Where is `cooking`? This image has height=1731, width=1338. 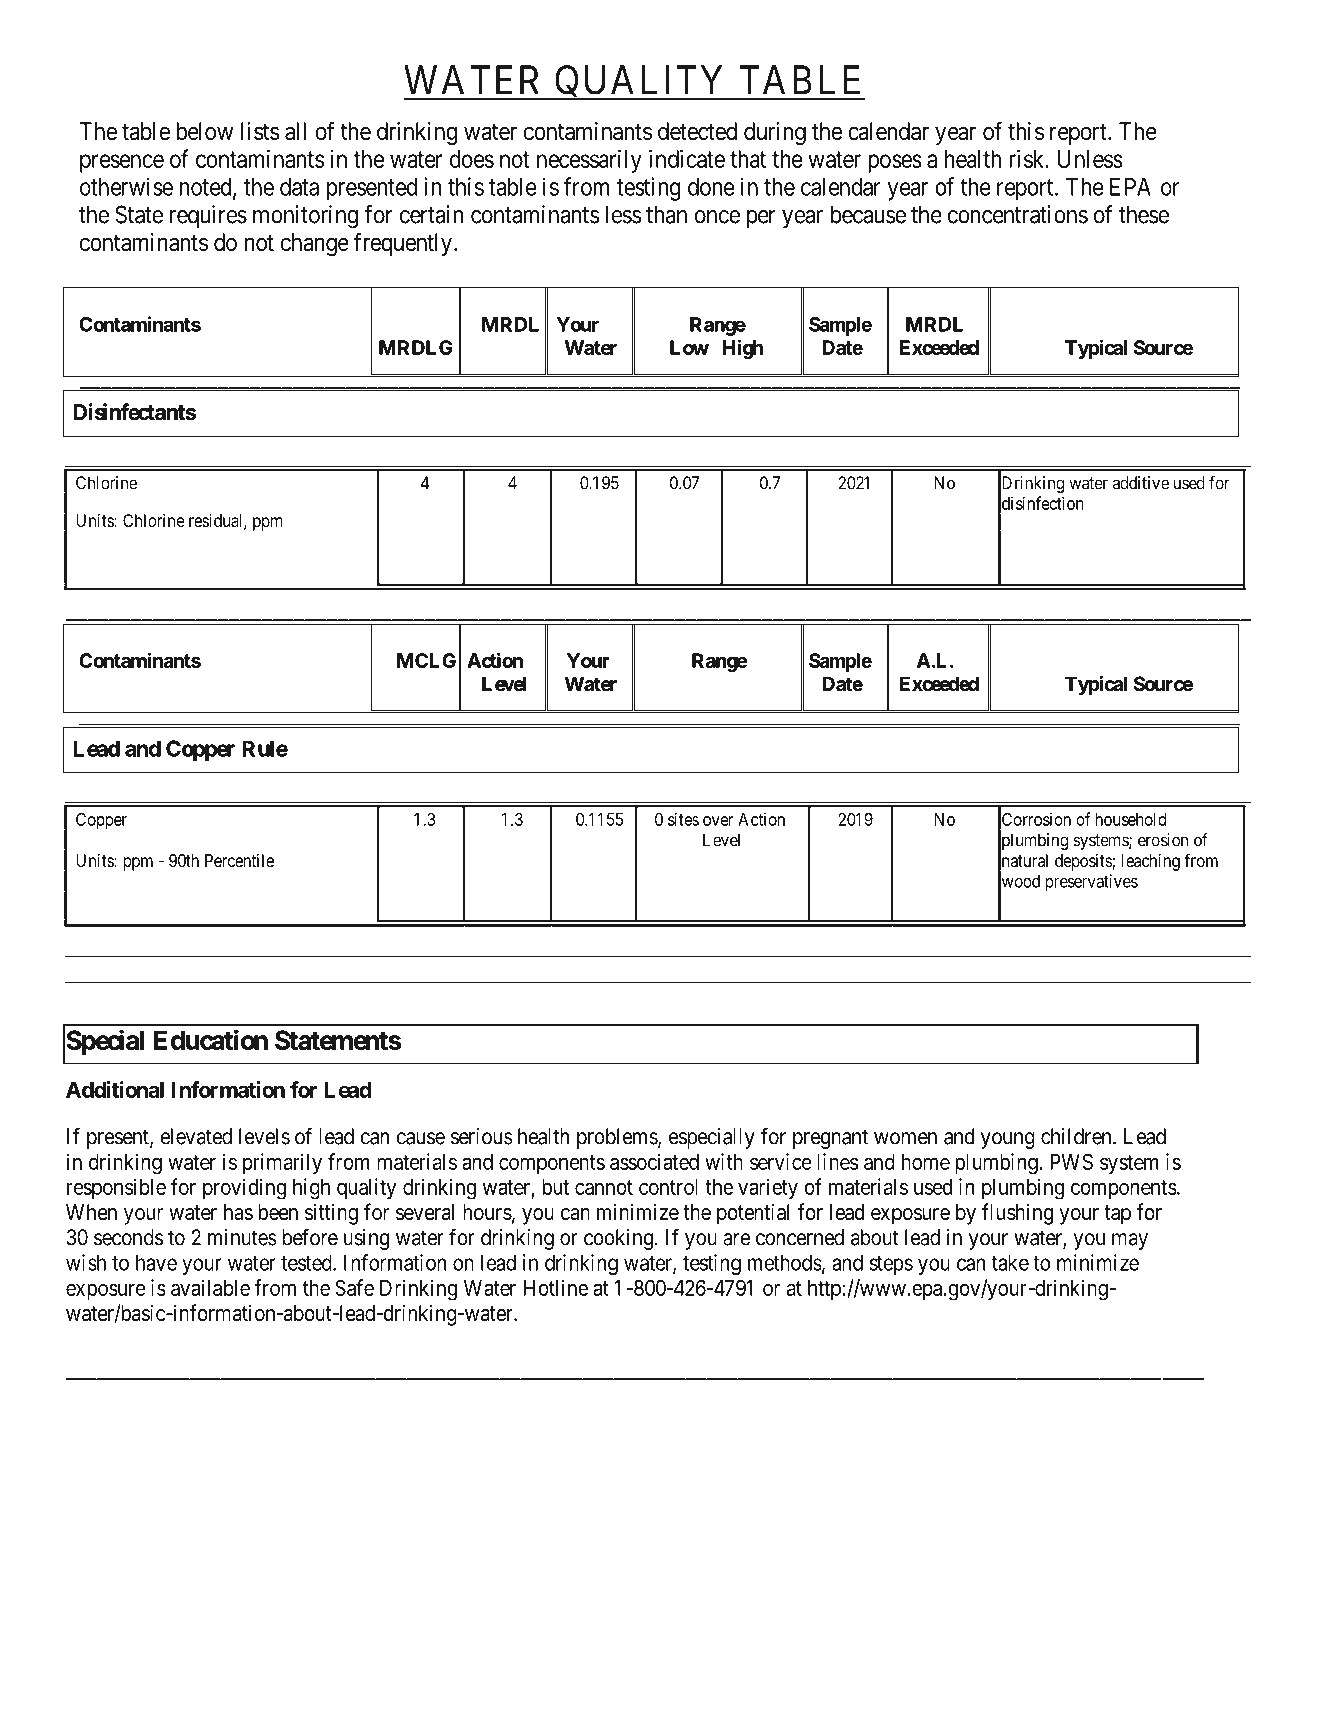 cooking is located at coordinates (620, 1239).
